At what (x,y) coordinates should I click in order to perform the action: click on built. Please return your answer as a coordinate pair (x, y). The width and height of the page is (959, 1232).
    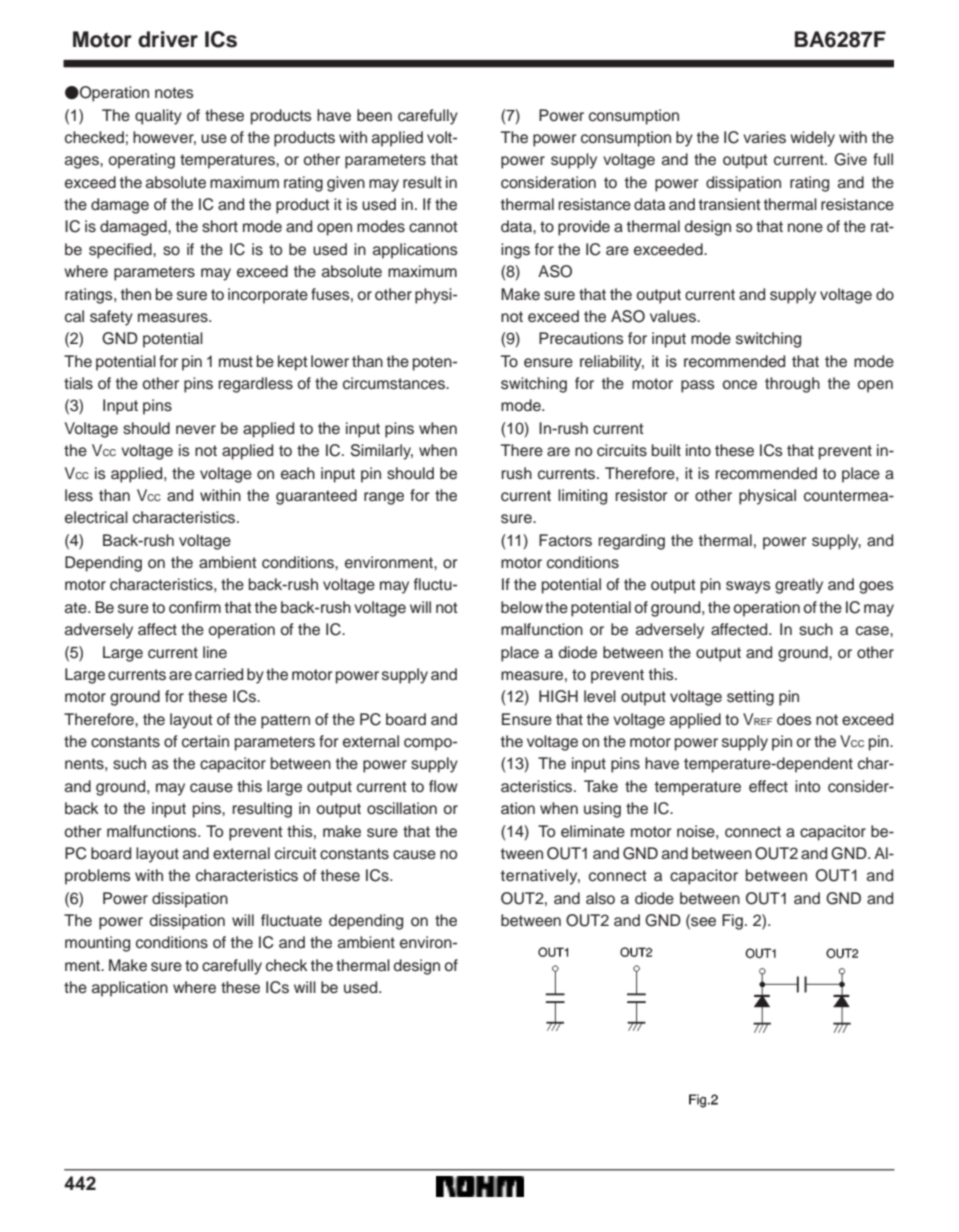
    Looking at the image, I should click on (666, 450).
